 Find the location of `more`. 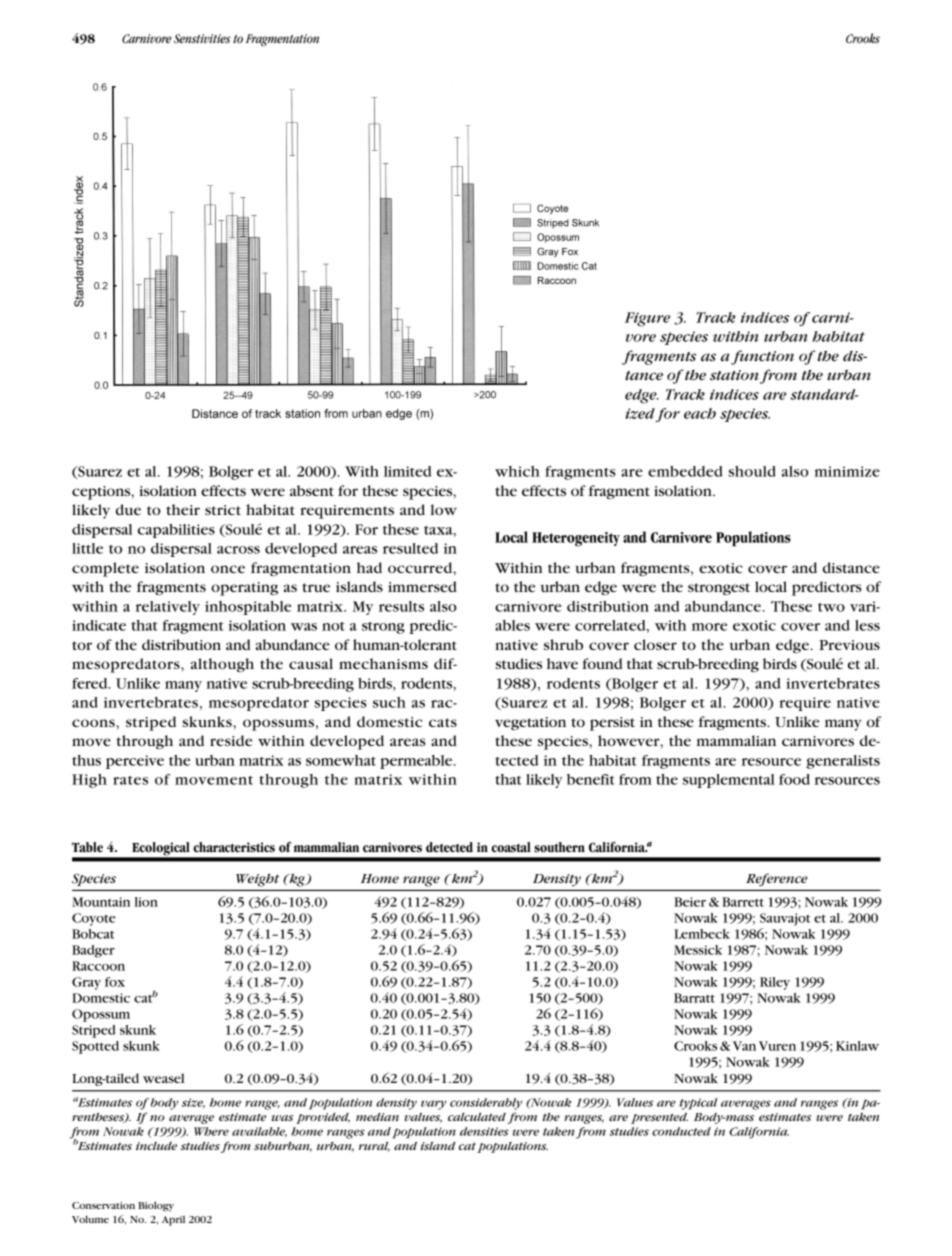

more is located at coordinates (709, 627).
